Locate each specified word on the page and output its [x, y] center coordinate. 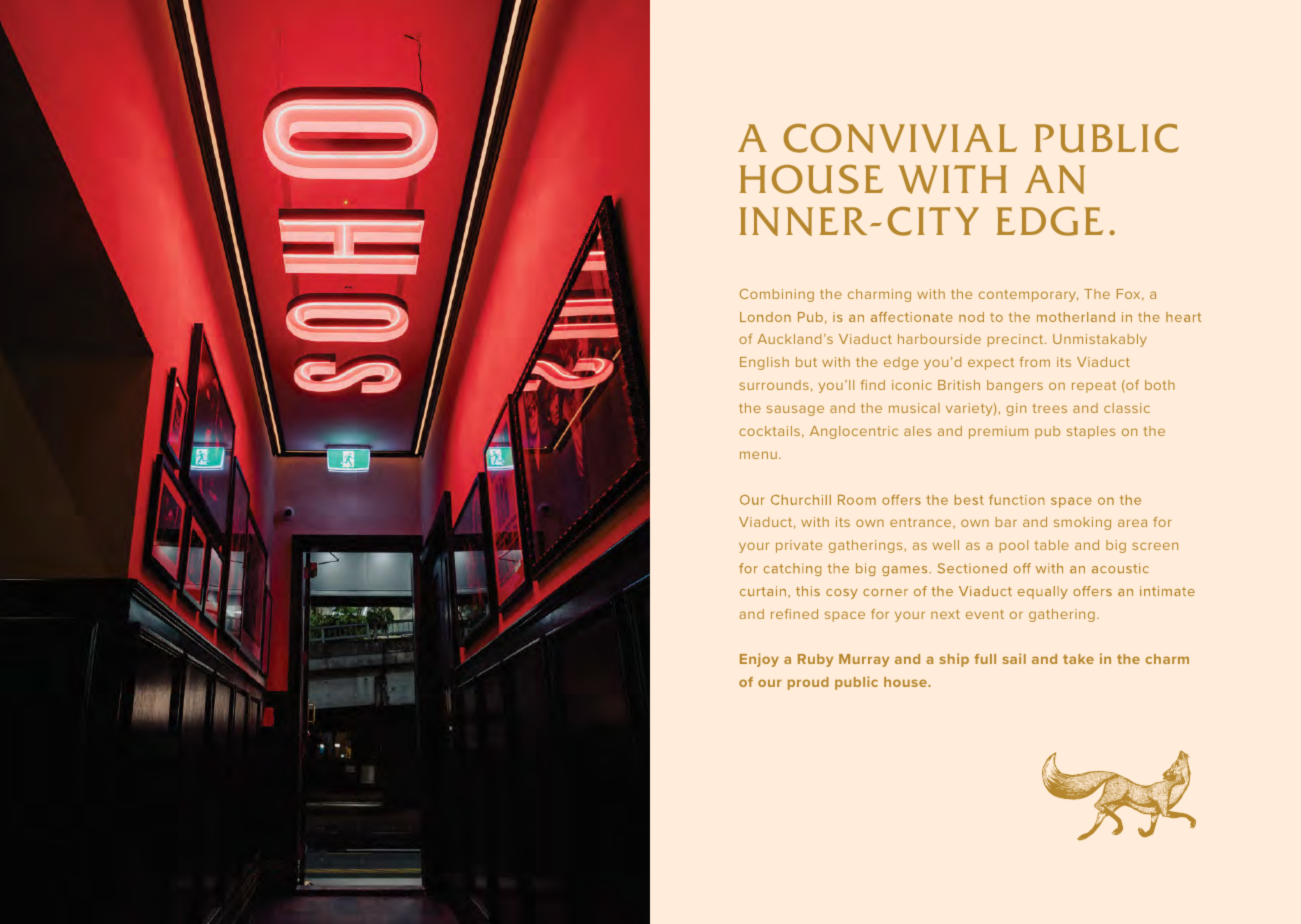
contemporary [1028, 296]
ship [954, 660]
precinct [1017, 340]
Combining [777, 295]
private [799, 546]
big [1116, 546]
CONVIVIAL [900, 138]
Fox [1130, 295]
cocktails [769, 431]
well [946, 545]
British [959, 385]
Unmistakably [1100, 340]
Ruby [815, 660]
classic [1127, 408]
